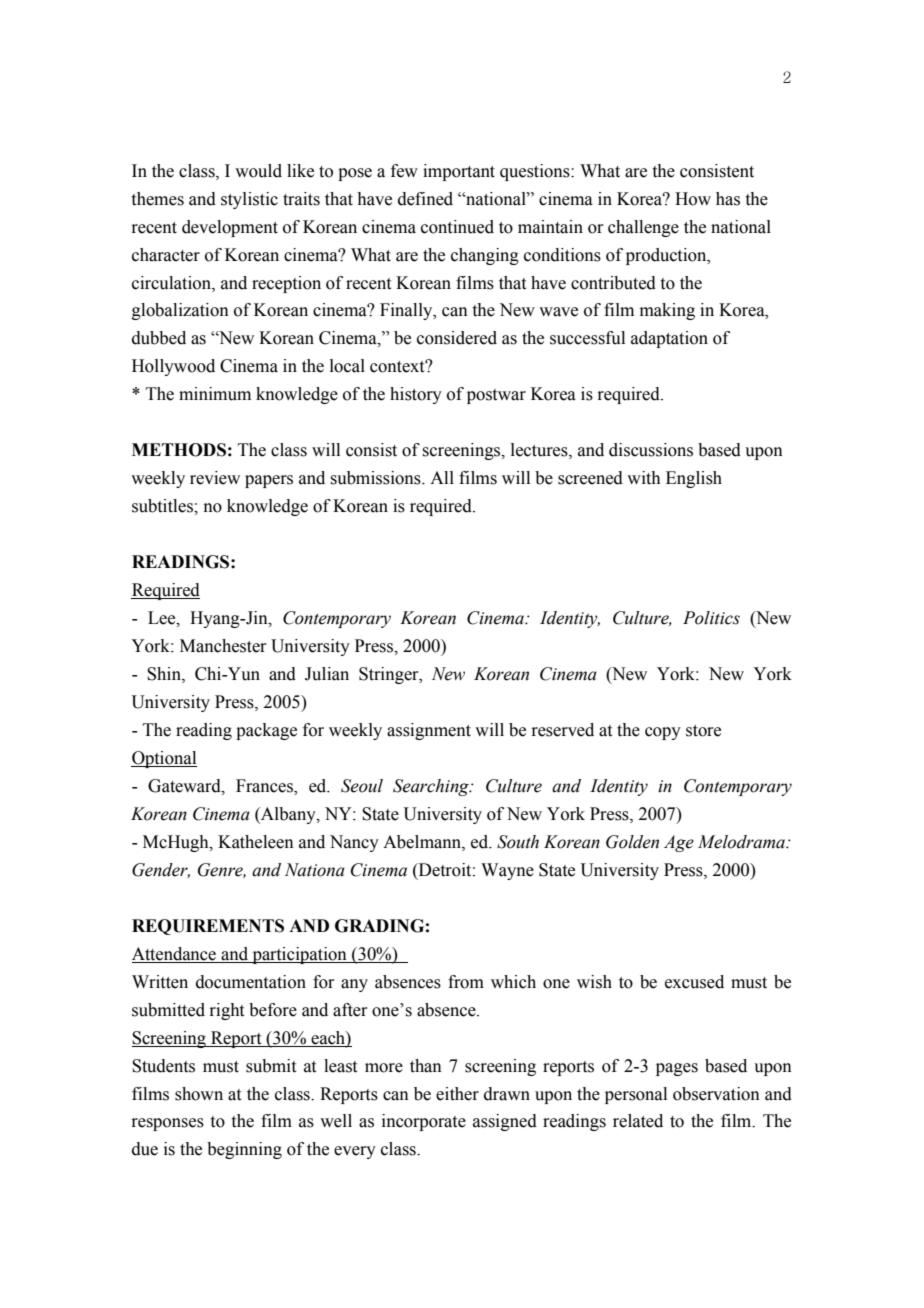  I want to click on Politics, so click(711, 618).
